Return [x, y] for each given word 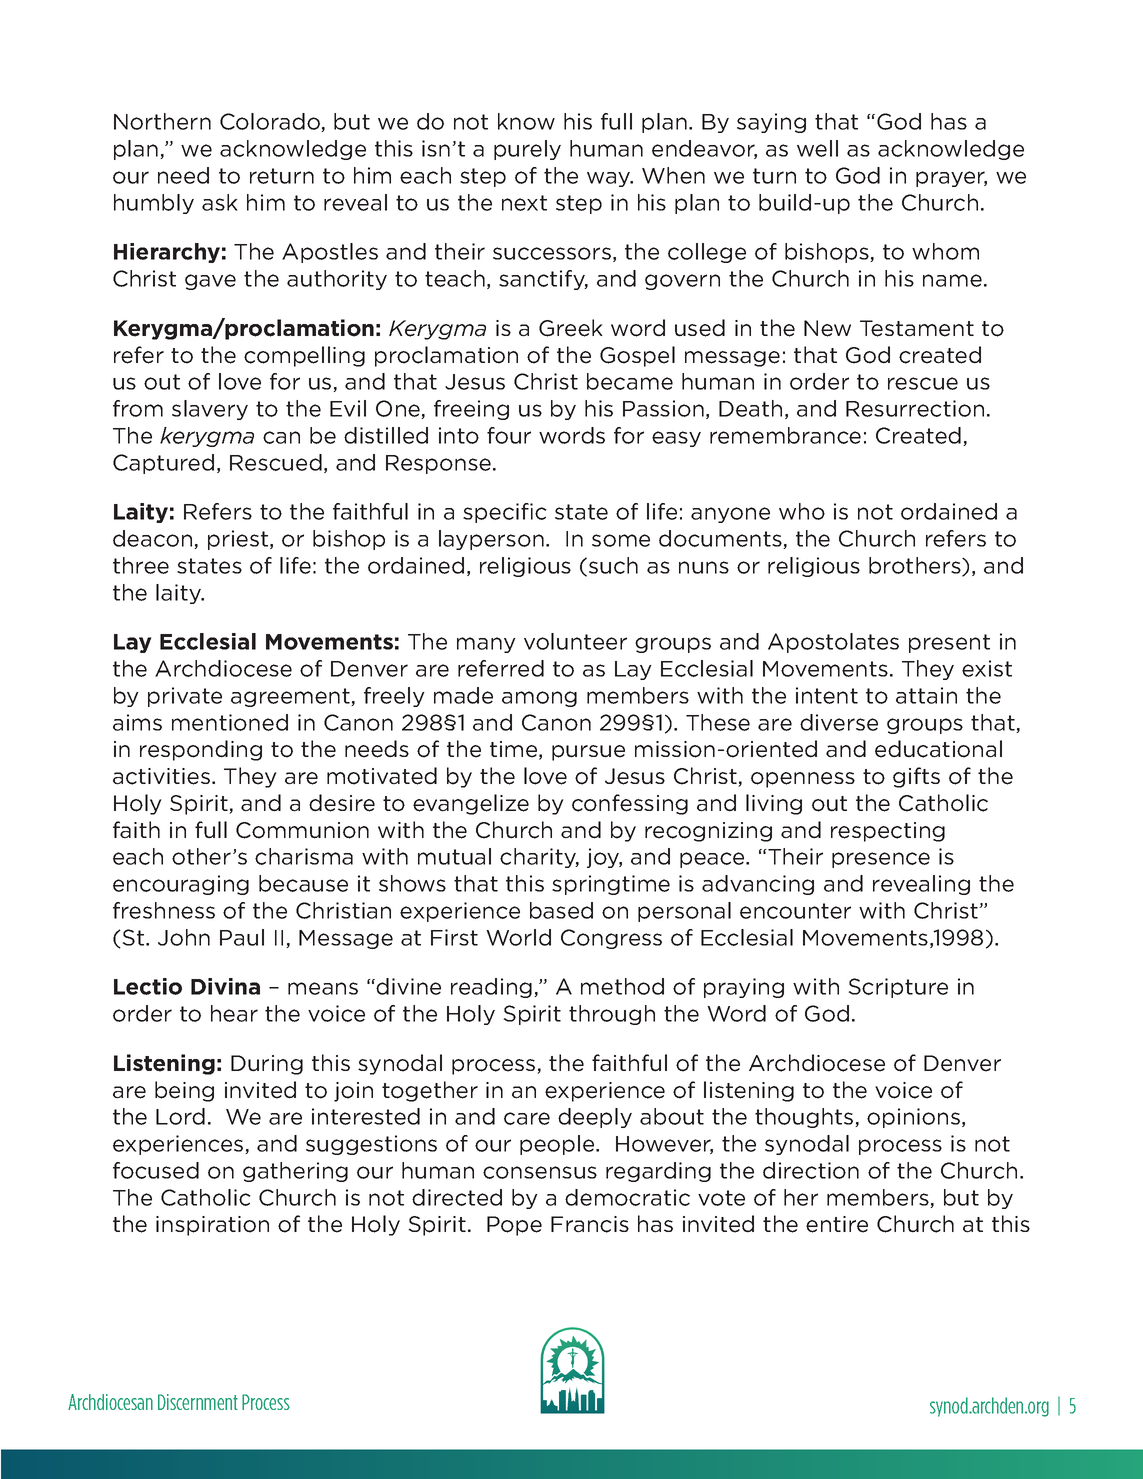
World [518, 937]
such [613, 565]
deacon [154, 539]
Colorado [271, 122]
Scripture [898, 988]
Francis [590, 1224]
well [817, 148]
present [949, 643]
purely [527, 150]
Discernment [198, 1402]
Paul [242, 937]
